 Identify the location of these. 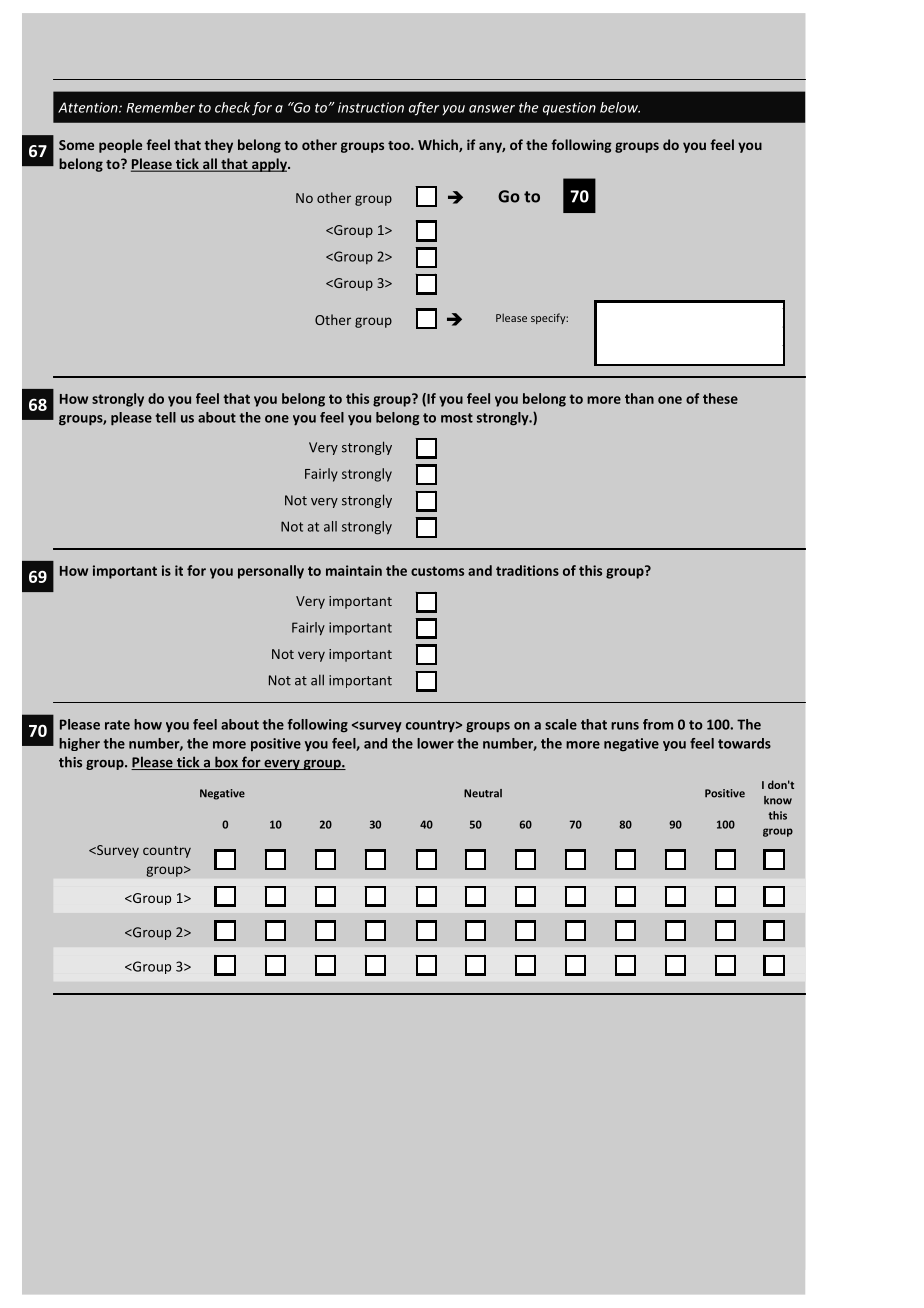
(720, 398).
